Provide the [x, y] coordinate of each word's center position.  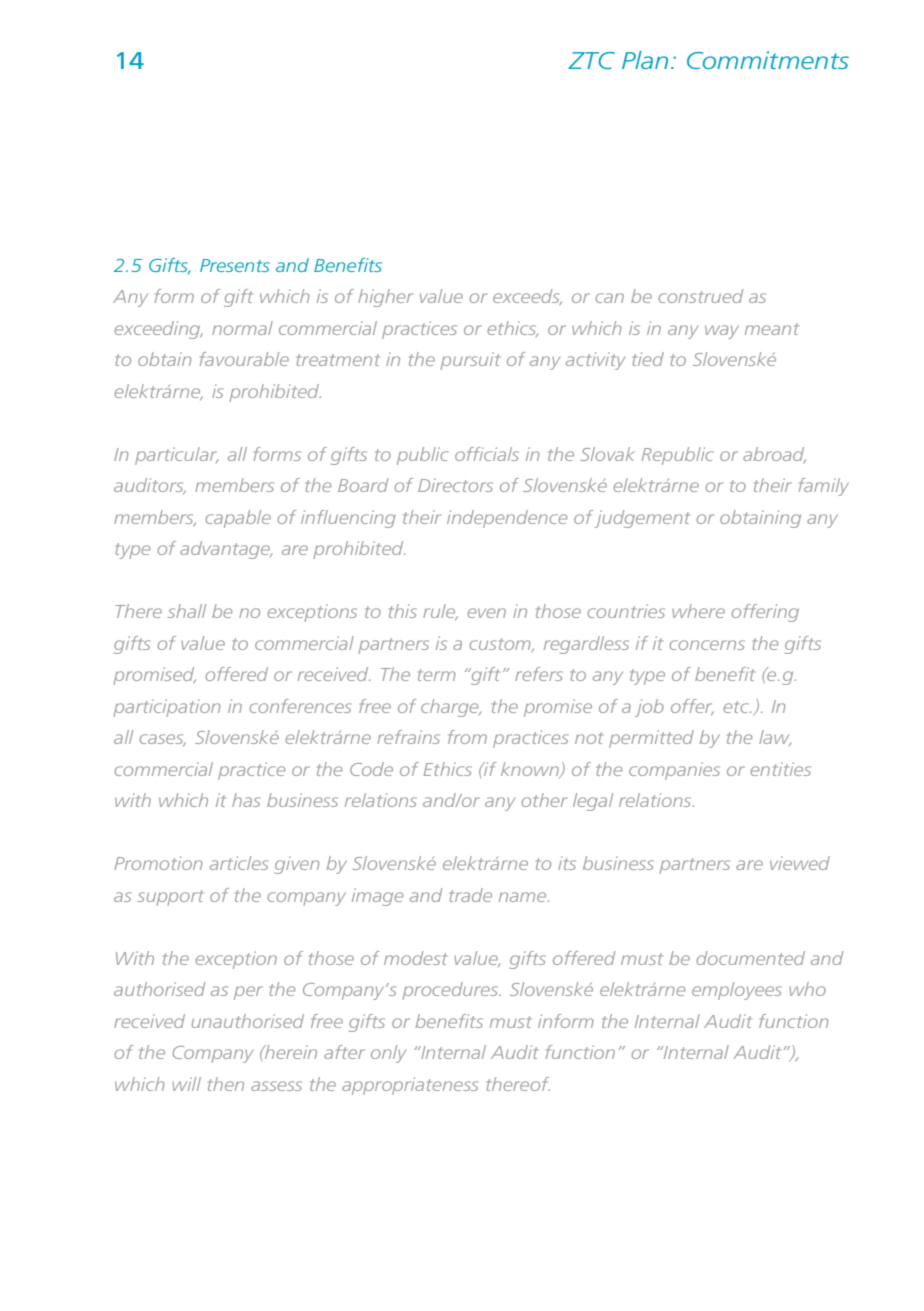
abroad [774, 455]
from [467, 737]
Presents [235, 265]
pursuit [470, 361]
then [226, 1084]
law [775, 738]
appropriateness [410, 1086]
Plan [645, 60]
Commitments [768, 60]
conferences [300, 706]
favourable [244, 359]
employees [737, 991]
